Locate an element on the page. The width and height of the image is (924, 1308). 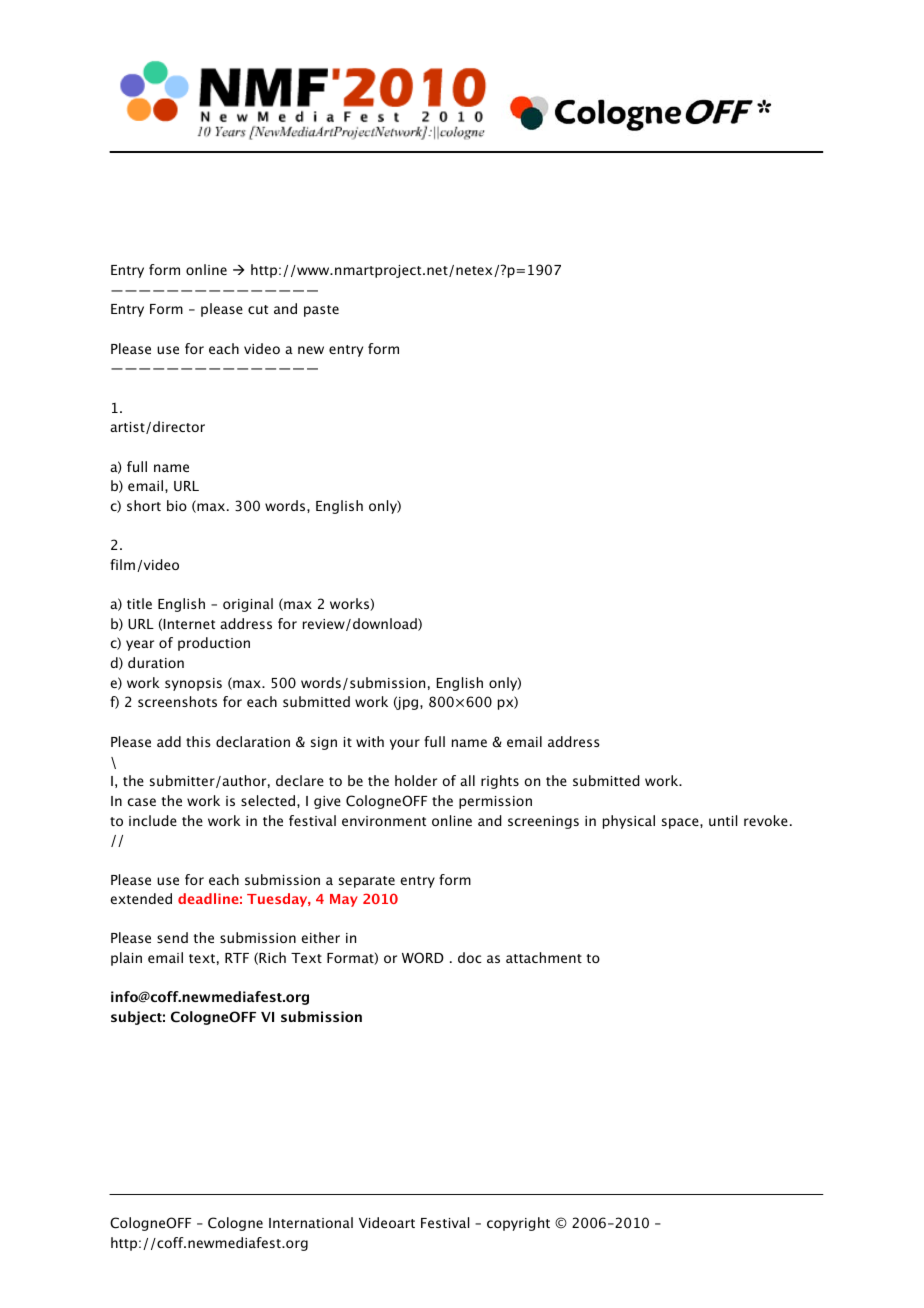
cut is located at coordinates (258, 309).
